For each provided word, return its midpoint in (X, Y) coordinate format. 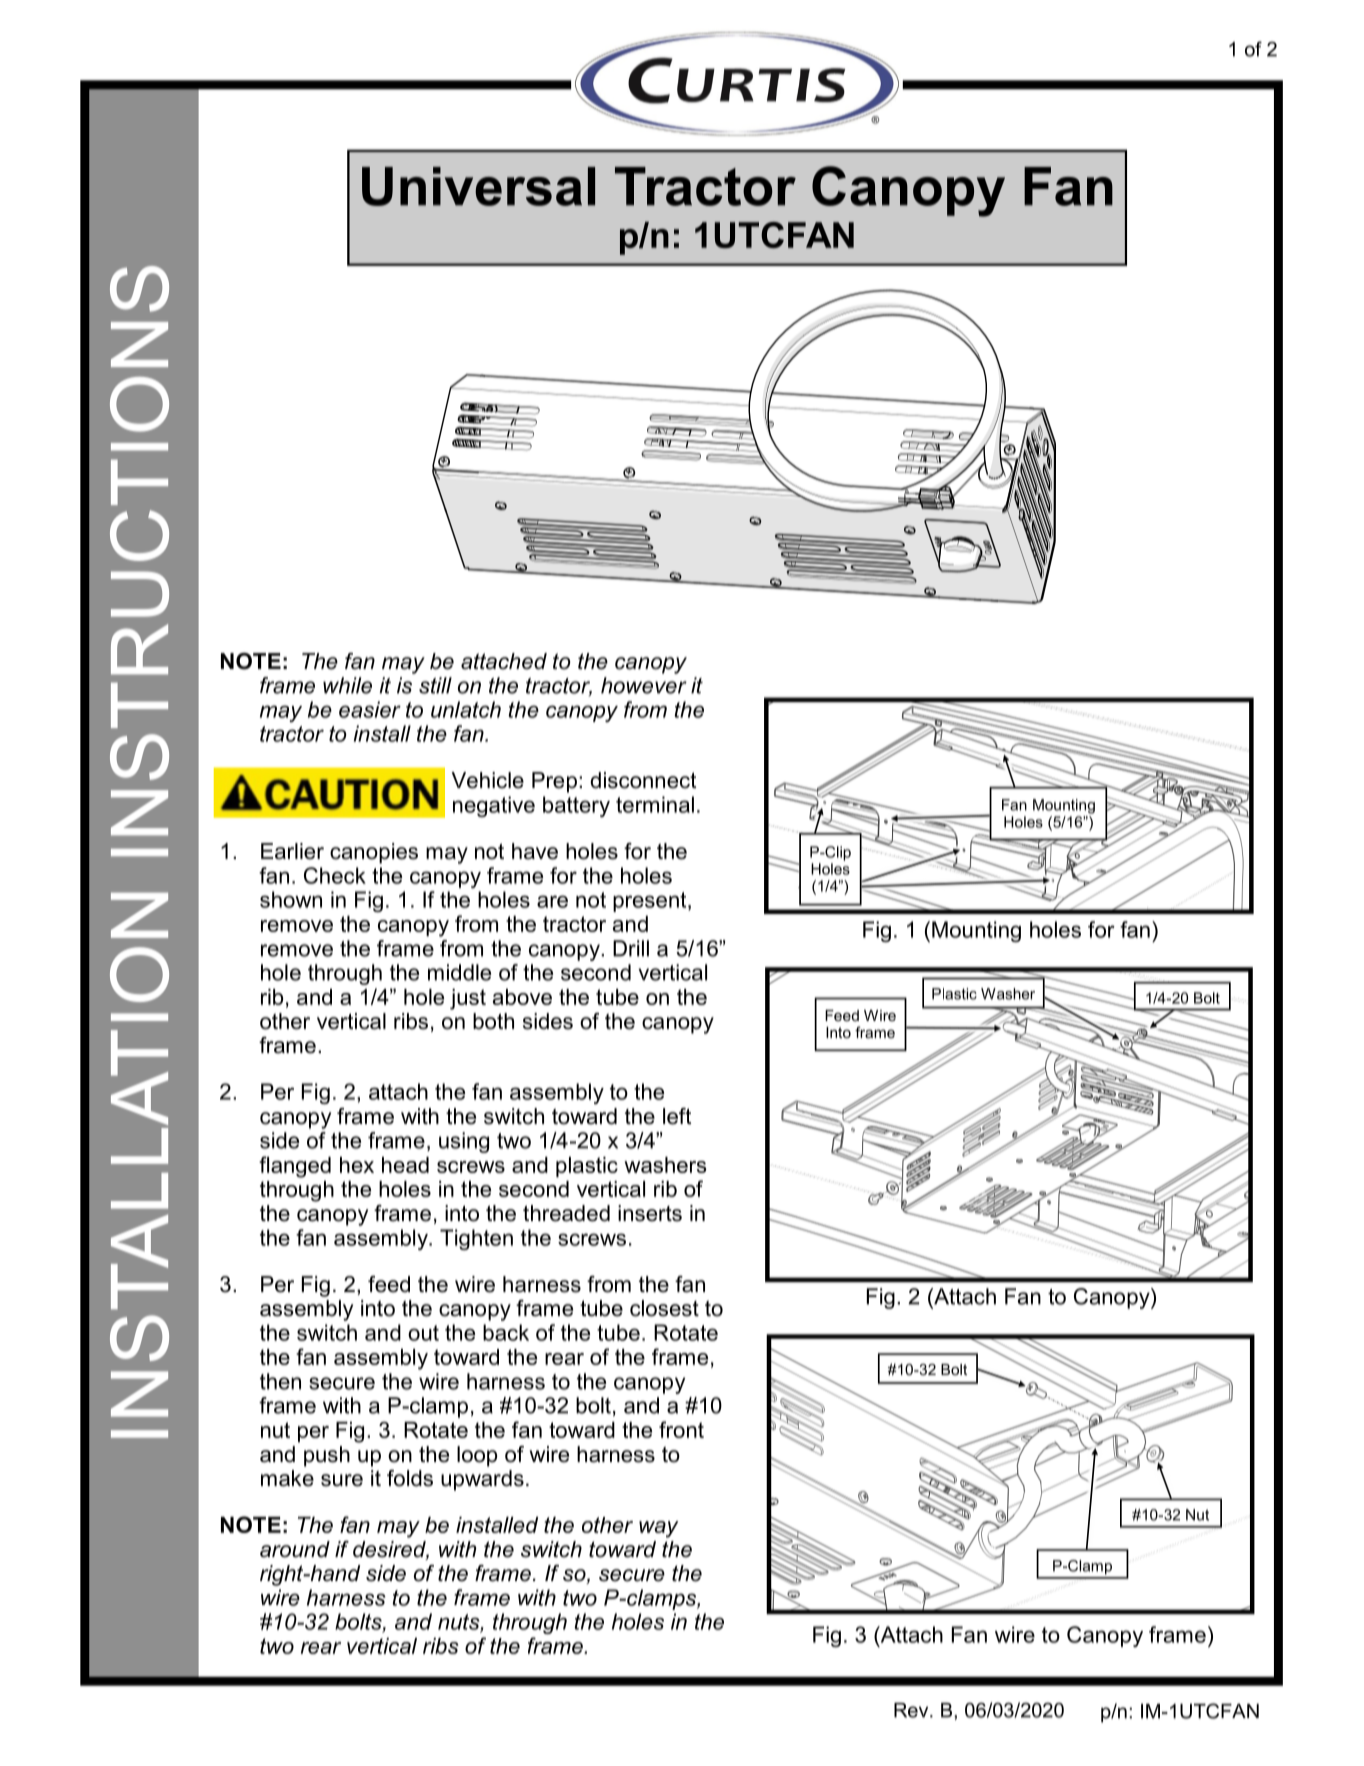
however (644, 685)
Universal (478, 186)
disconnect (643, 780)
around (295, 1549)
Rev (912, 1710)
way (658, 1529)
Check (335, 875)
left (677, 1116)
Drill (631, 948)
